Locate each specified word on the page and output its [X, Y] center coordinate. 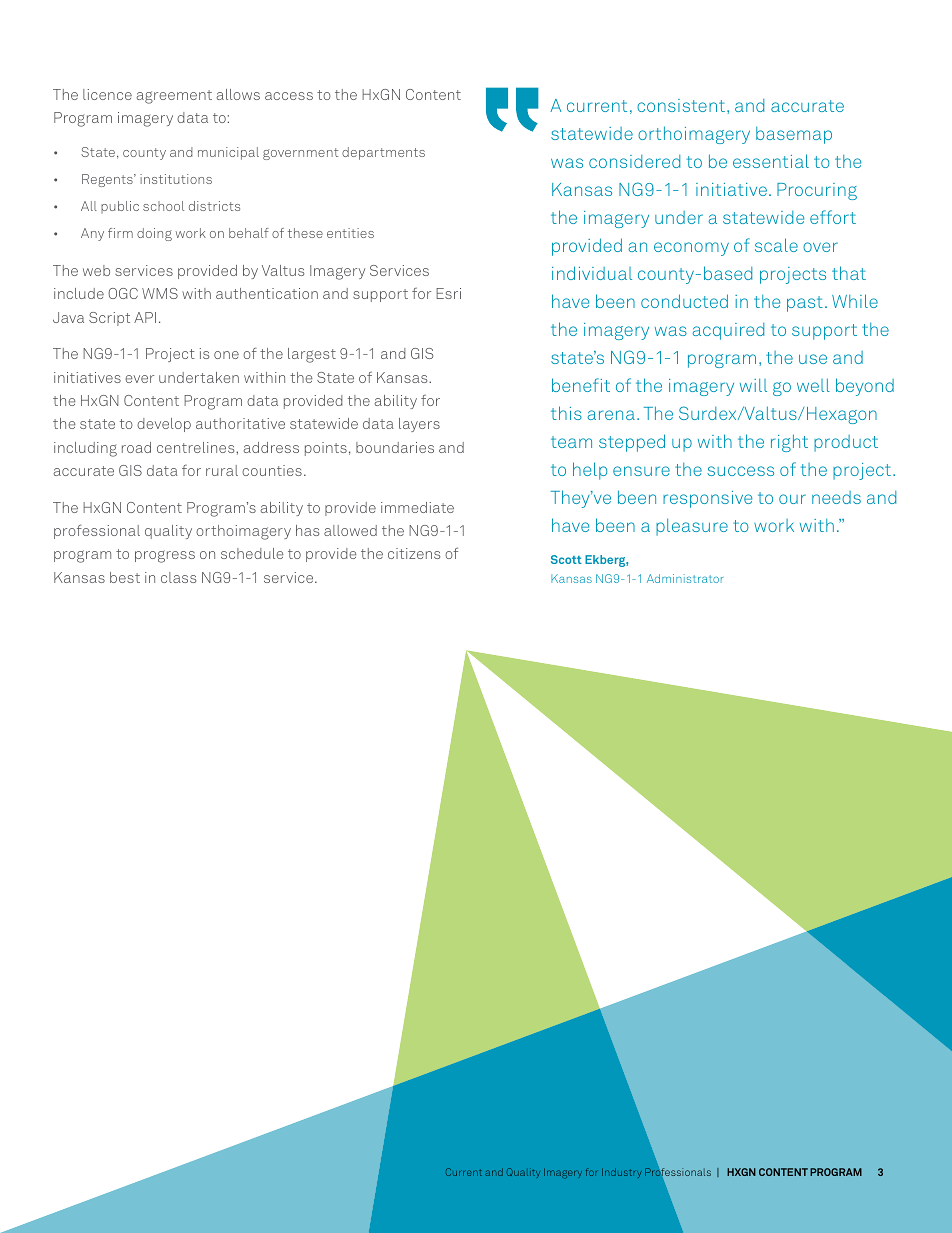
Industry [622, 1173]
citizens [414, 553]
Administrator [685, 578]
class [178, 577]
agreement [174, 97]
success [741, 471]
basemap [794, 135]
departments [383, 153]
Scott [566, 559]
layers [419, 425]
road [136, 447]
